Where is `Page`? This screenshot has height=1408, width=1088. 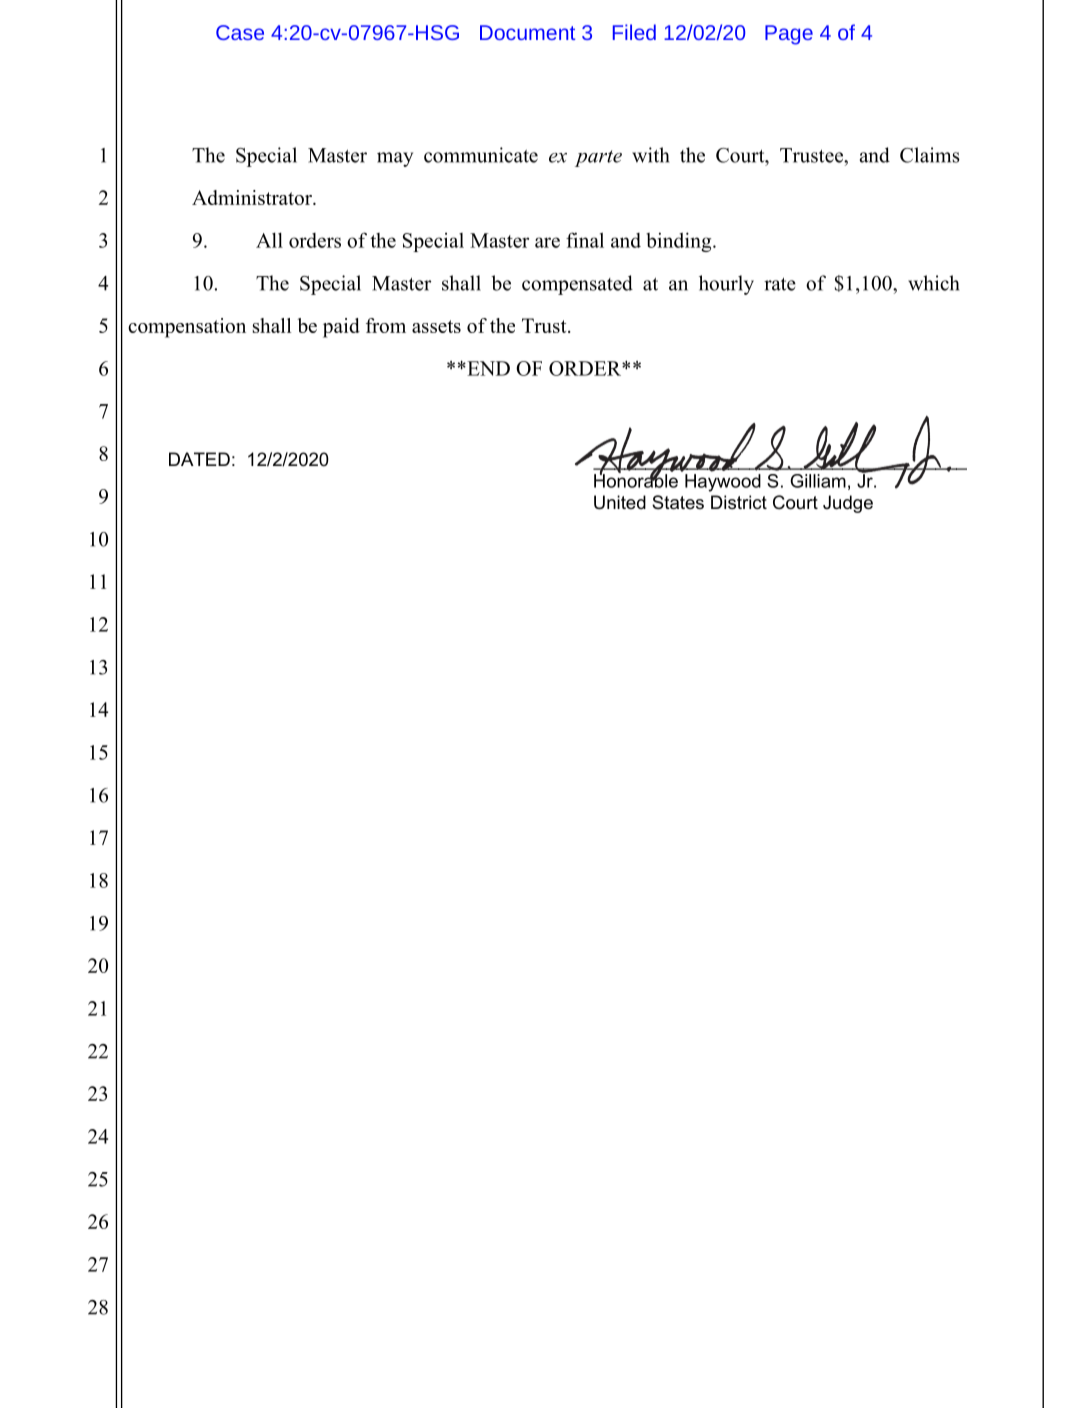 Page is located at coordinates (789, 35).
